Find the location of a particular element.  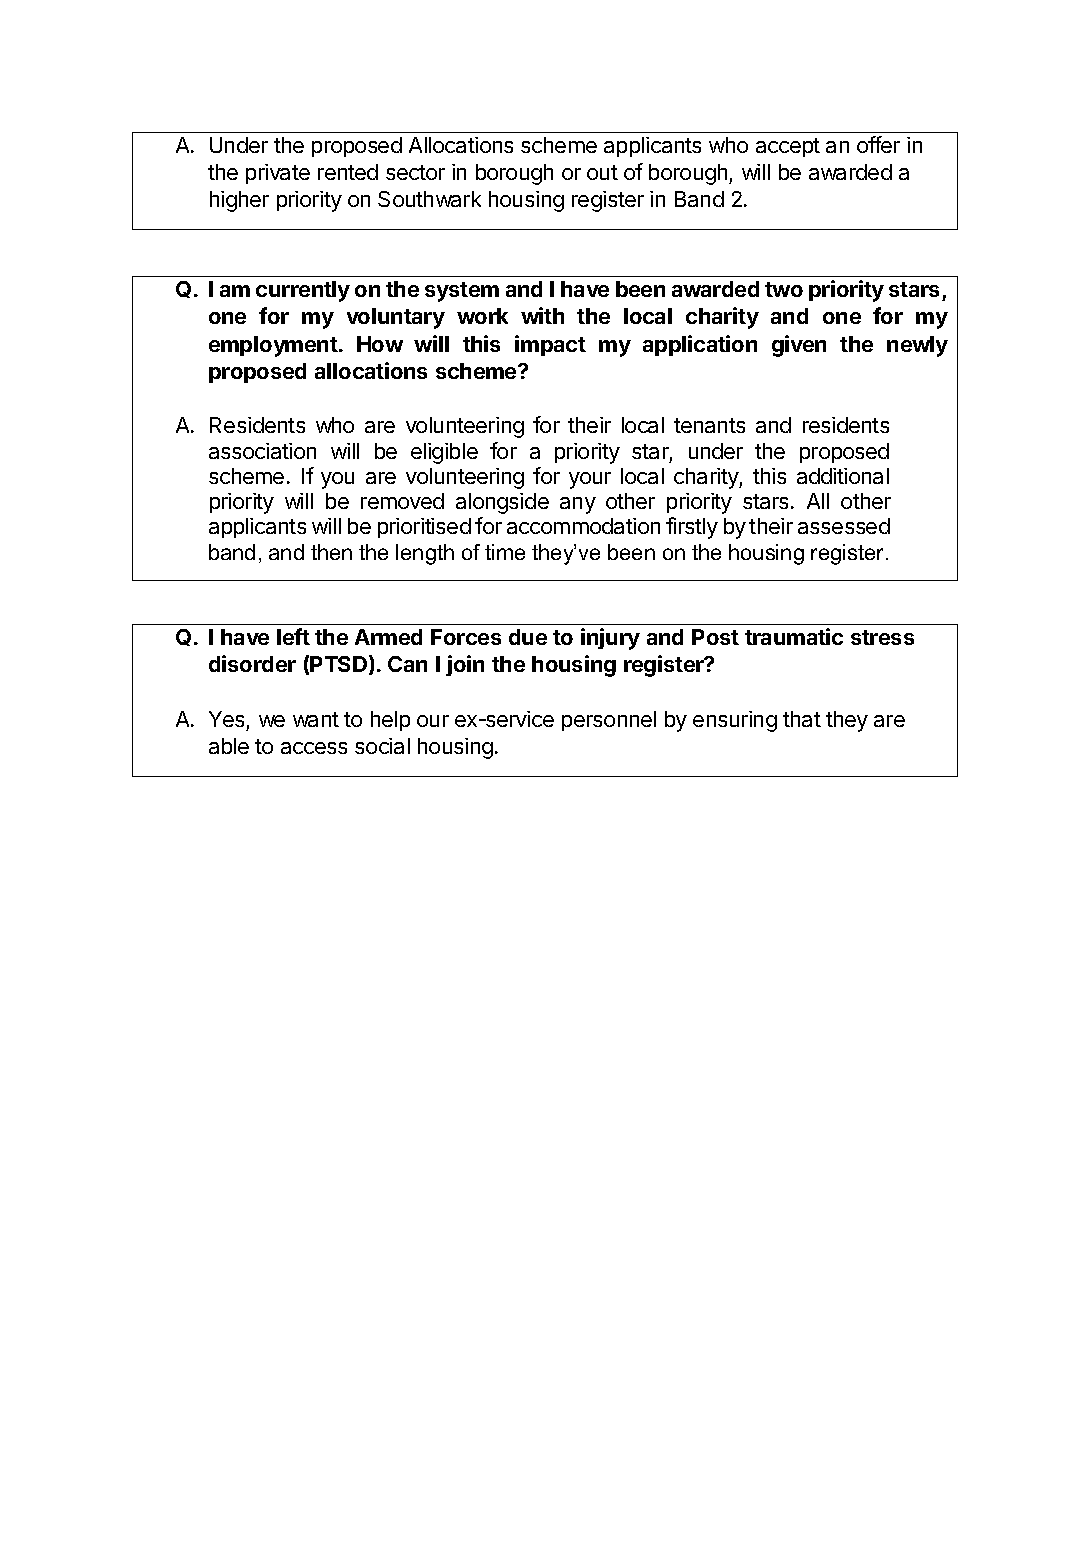

want is located at coordinates (316, 719).
